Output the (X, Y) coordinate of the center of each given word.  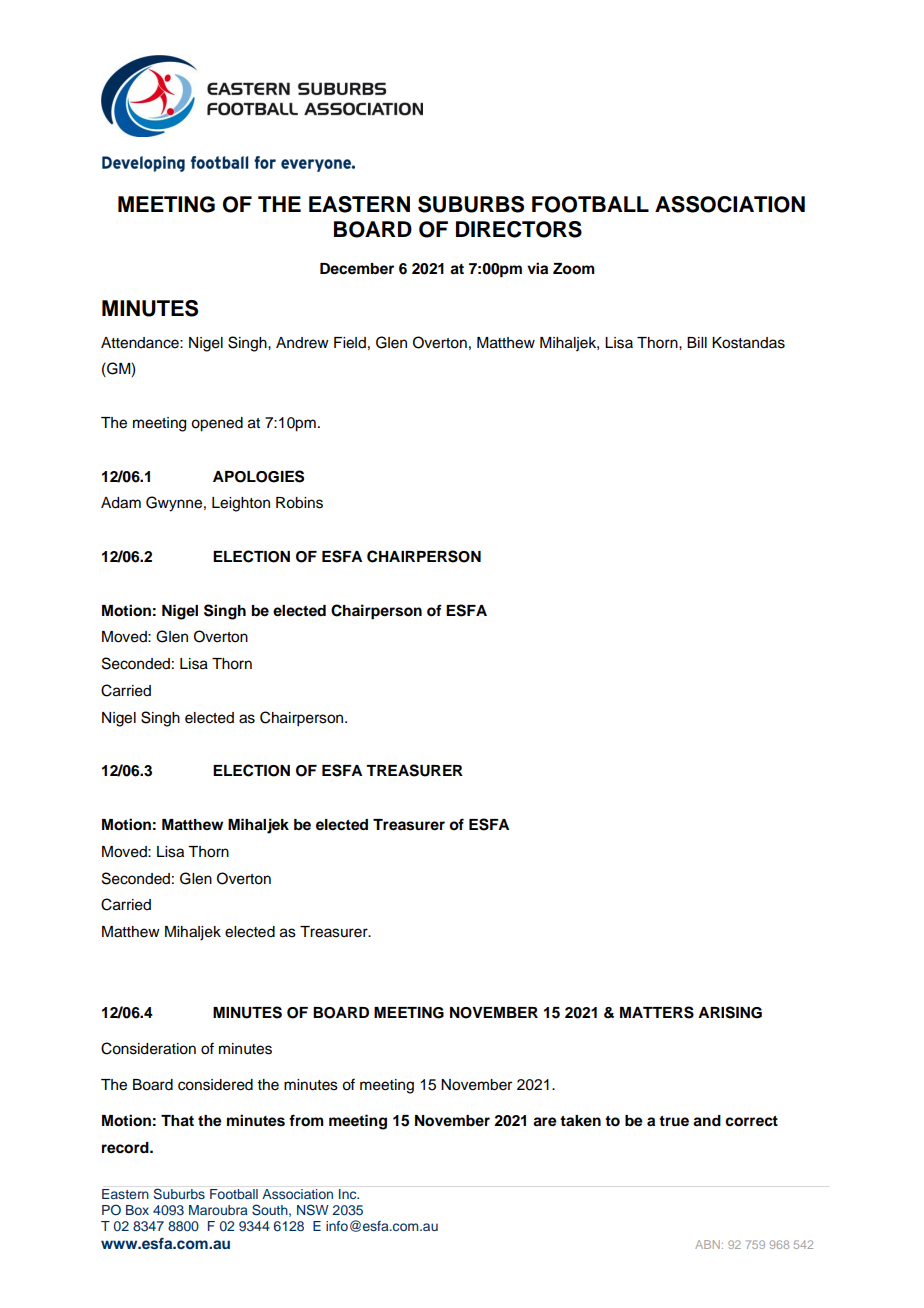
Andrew (302, 343)
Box (137, 1210)
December (357, 269)
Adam (121, 503)
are (545, 1122)
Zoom (574, 269)
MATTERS (657, 1012)
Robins (299, 503)
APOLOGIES (258, 476)
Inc (349, 1194)
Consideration (148, 1048)
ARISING (730, 1012)
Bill (697, 342)
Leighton (241, 504)
